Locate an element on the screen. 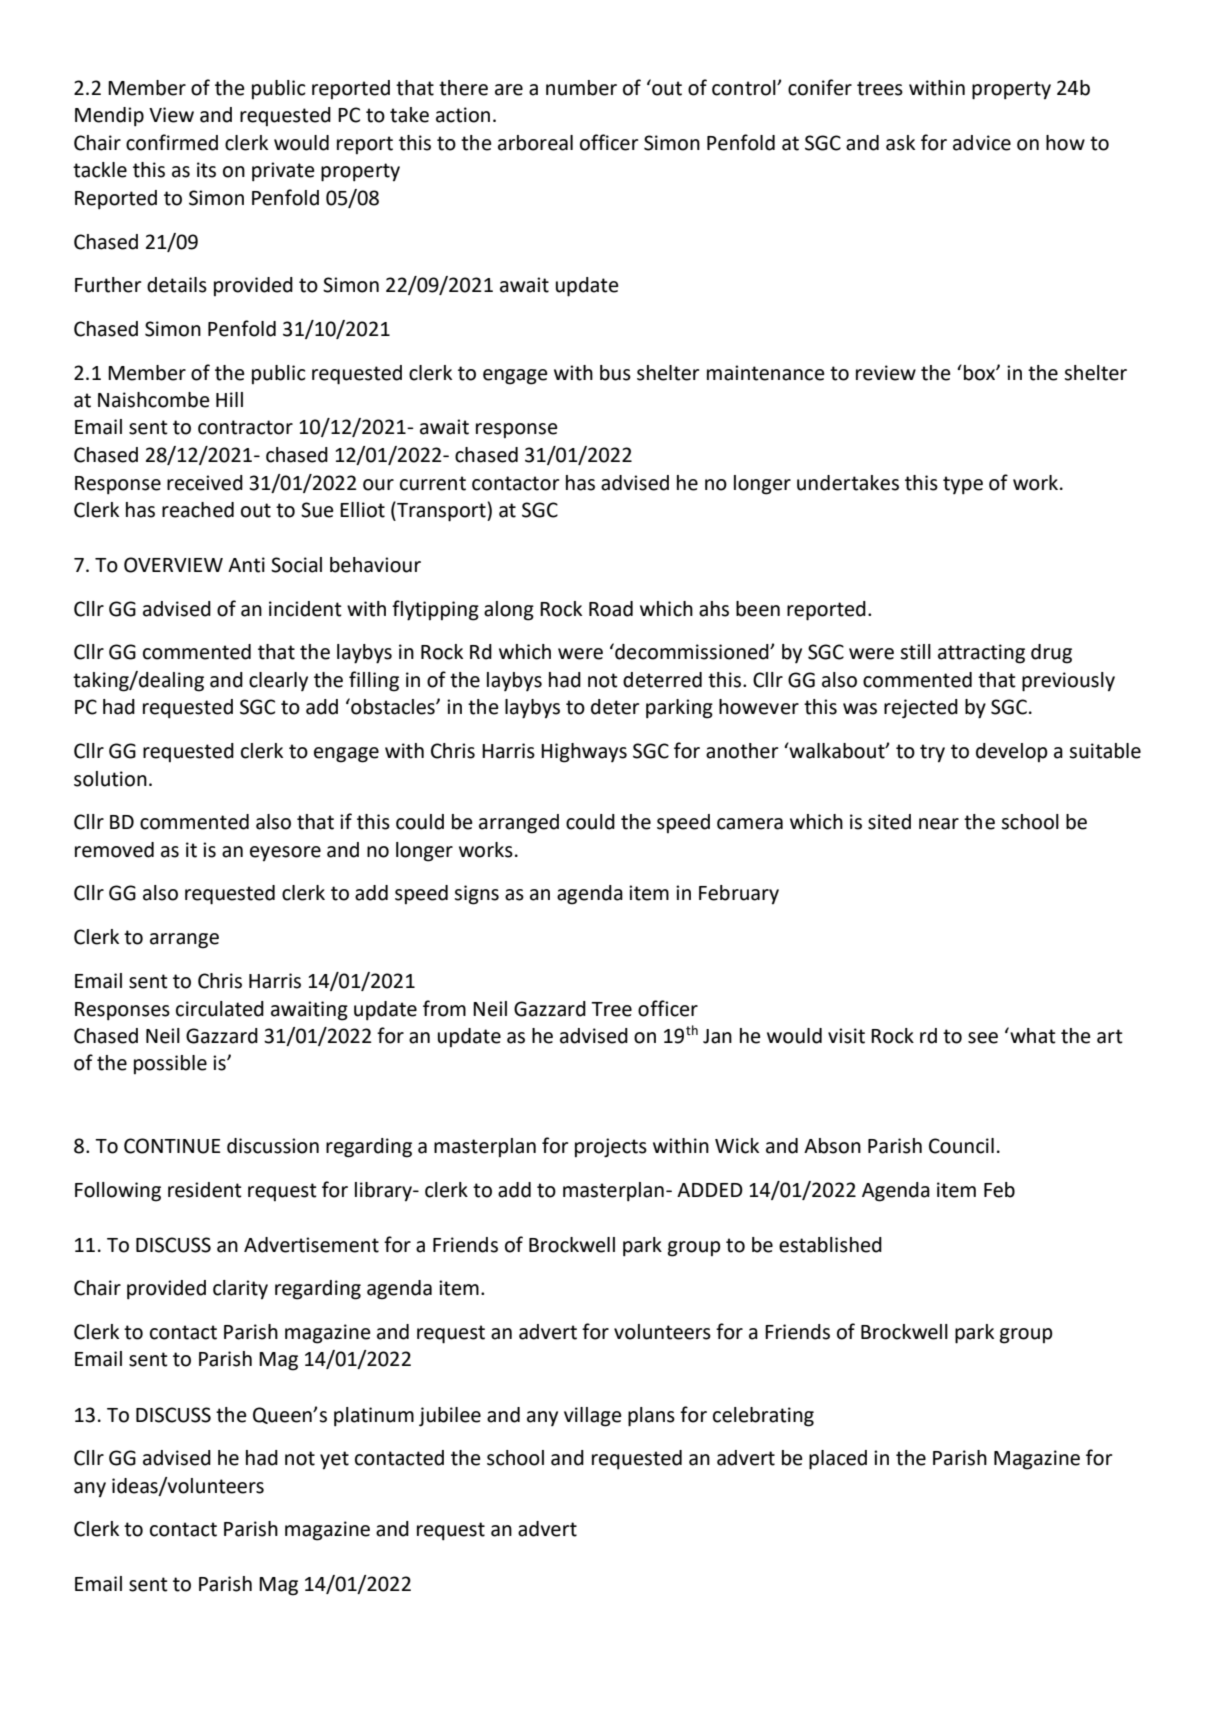 The width and height of the screenshot is (1217, 1720). advice is located at coordinates (982, 143).
